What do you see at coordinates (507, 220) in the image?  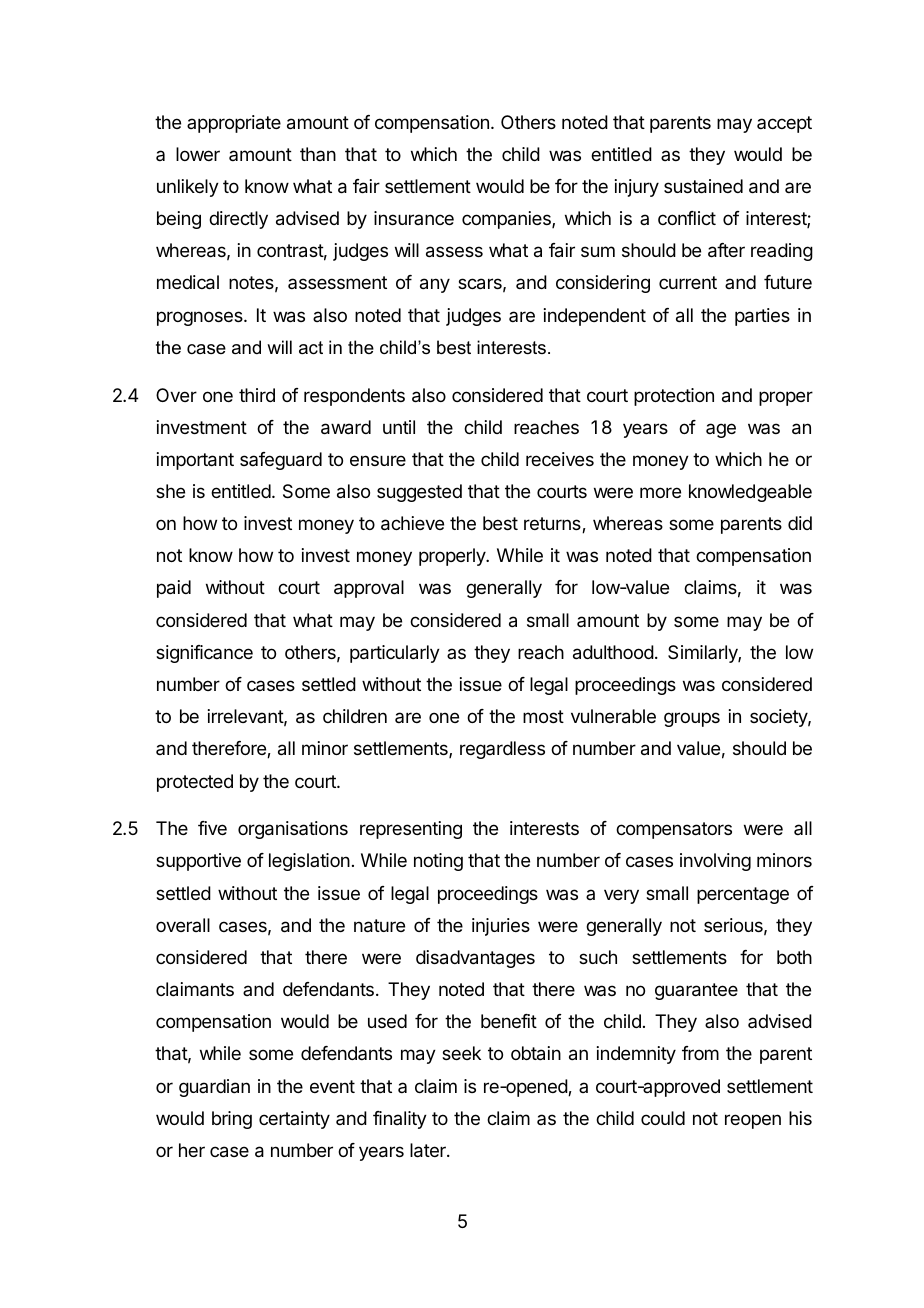 I see `companies` at bounding box center [507, 220].
